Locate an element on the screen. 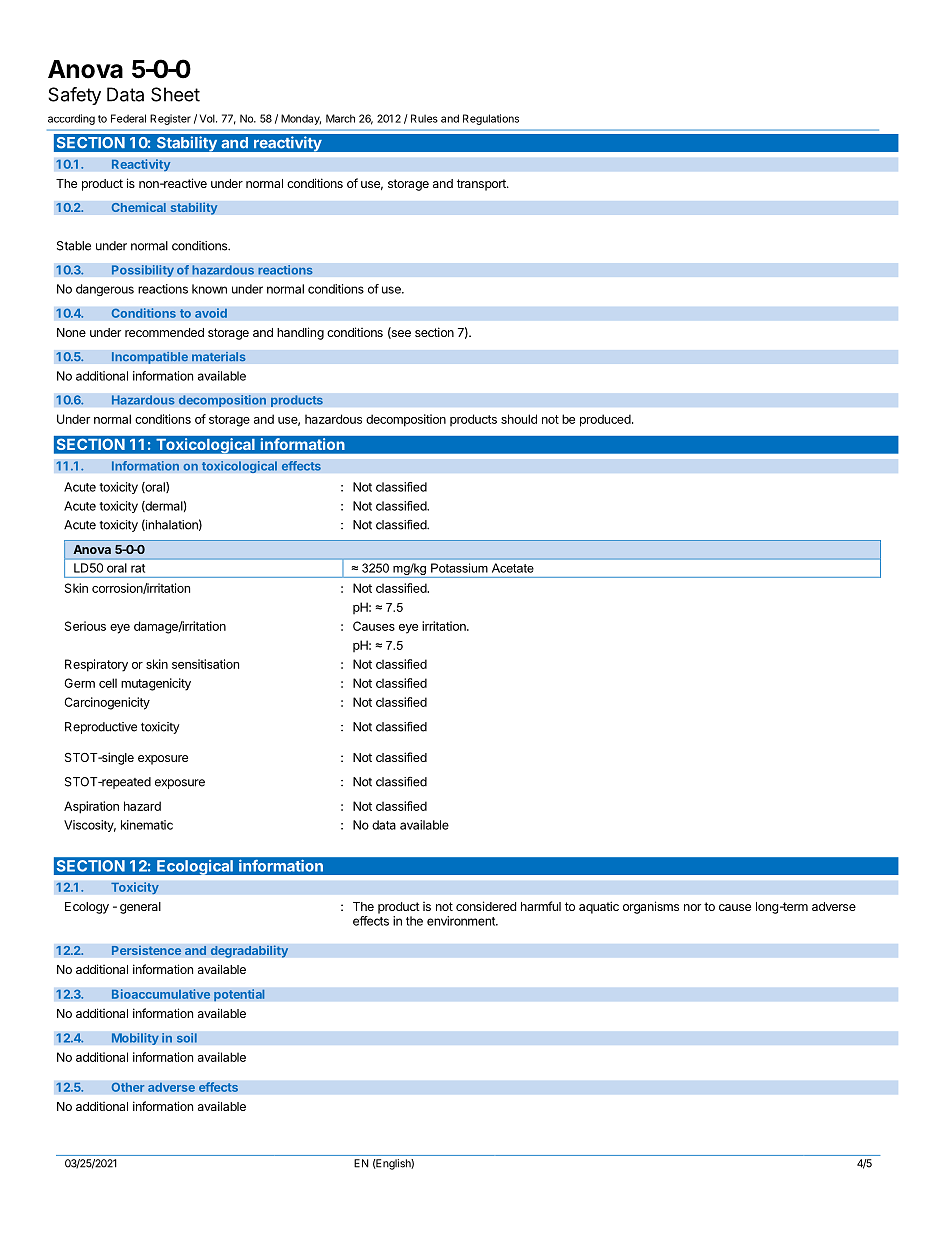 Image resolution: width=952 pixels, height=1233 pixels. Regulations is located at coordinates (491, 119).
